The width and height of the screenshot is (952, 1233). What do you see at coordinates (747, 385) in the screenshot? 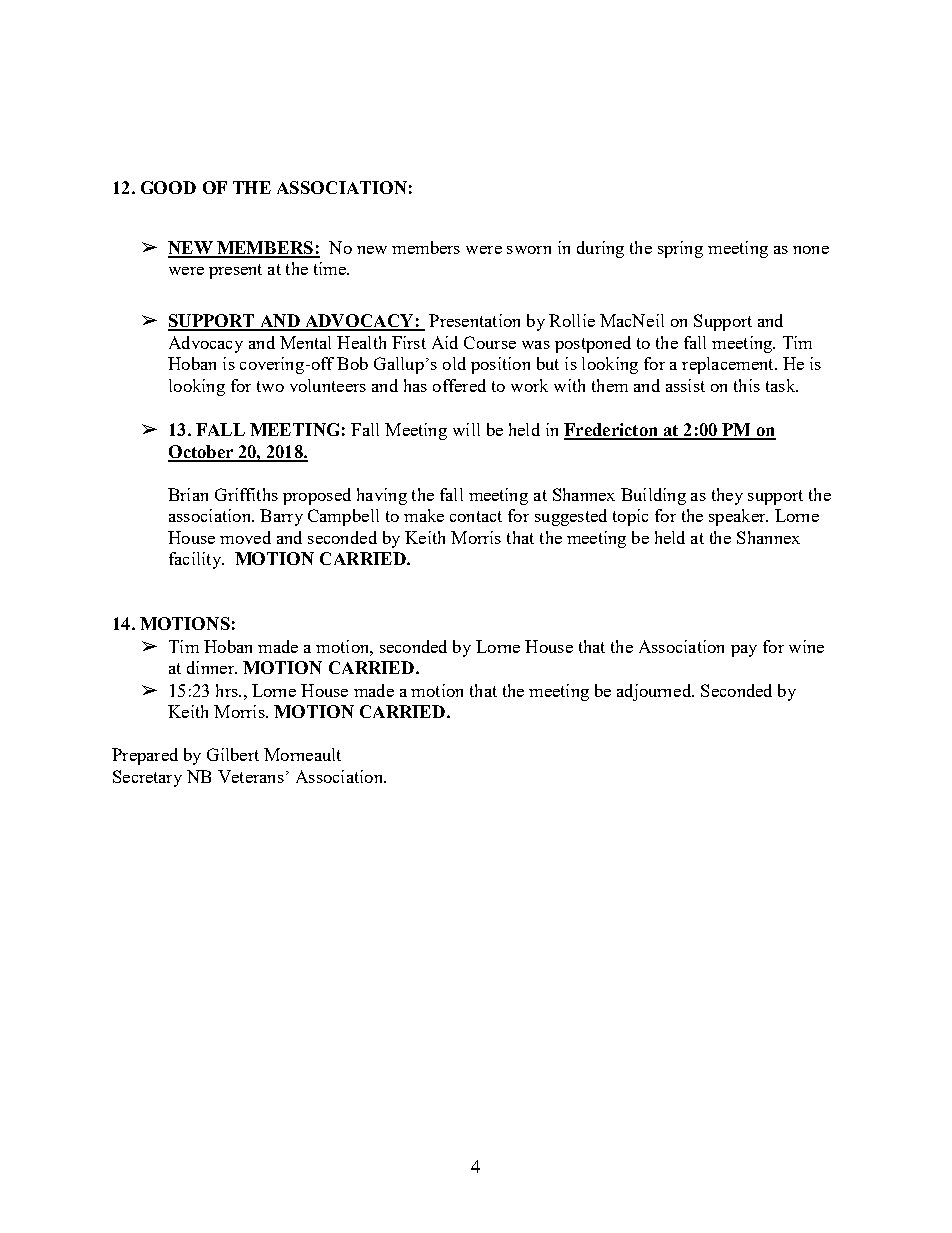
I see `this` at bounding box center [747, 385].
